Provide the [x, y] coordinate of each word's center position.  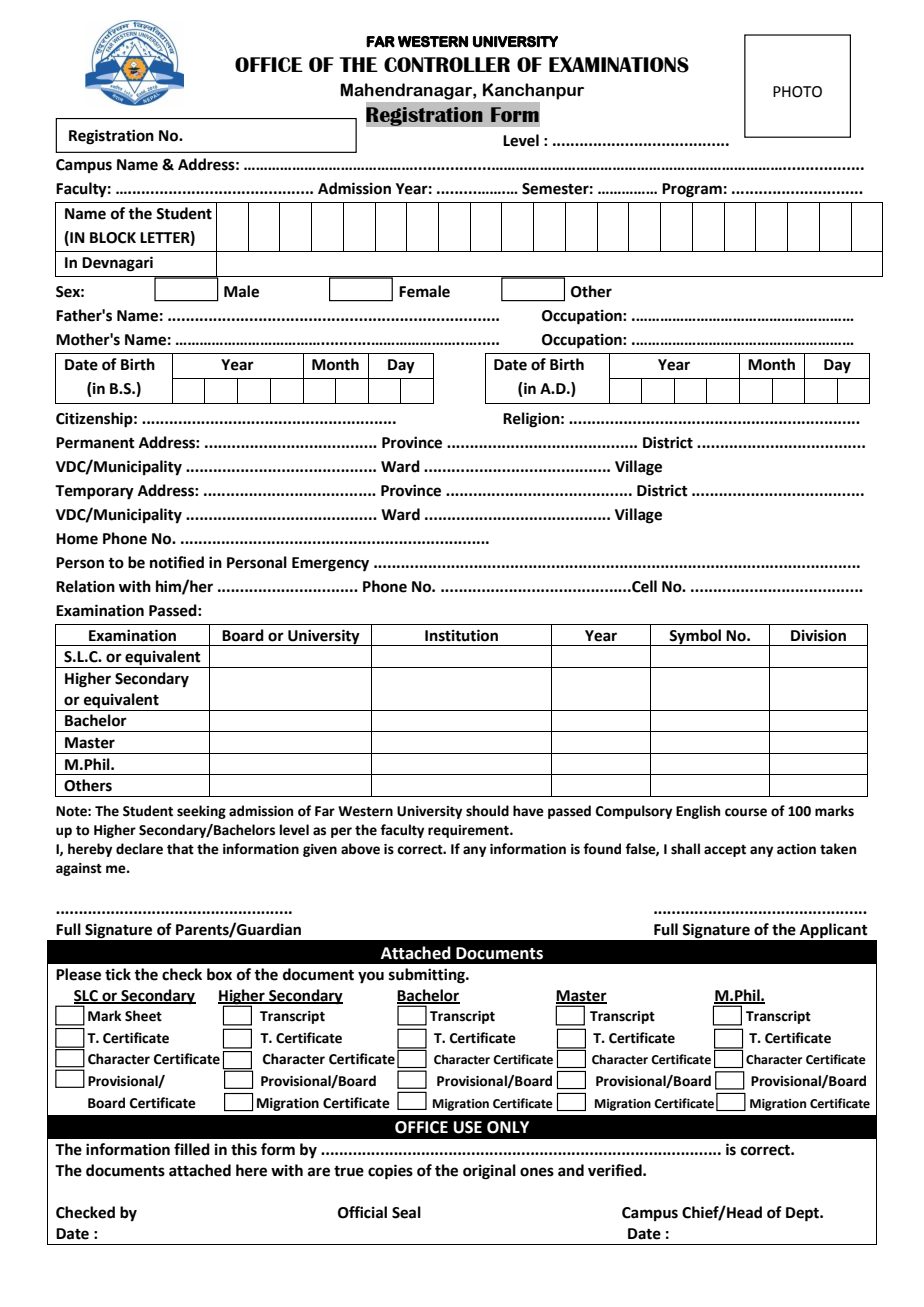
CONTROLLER [447, 64]
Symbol [696, 637]
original [489, 1172]
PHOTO [797, 92]
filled [192, 1149]
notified [177, 562]
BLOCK [113, 238]
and [571, 1170]
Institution [461, 635]
